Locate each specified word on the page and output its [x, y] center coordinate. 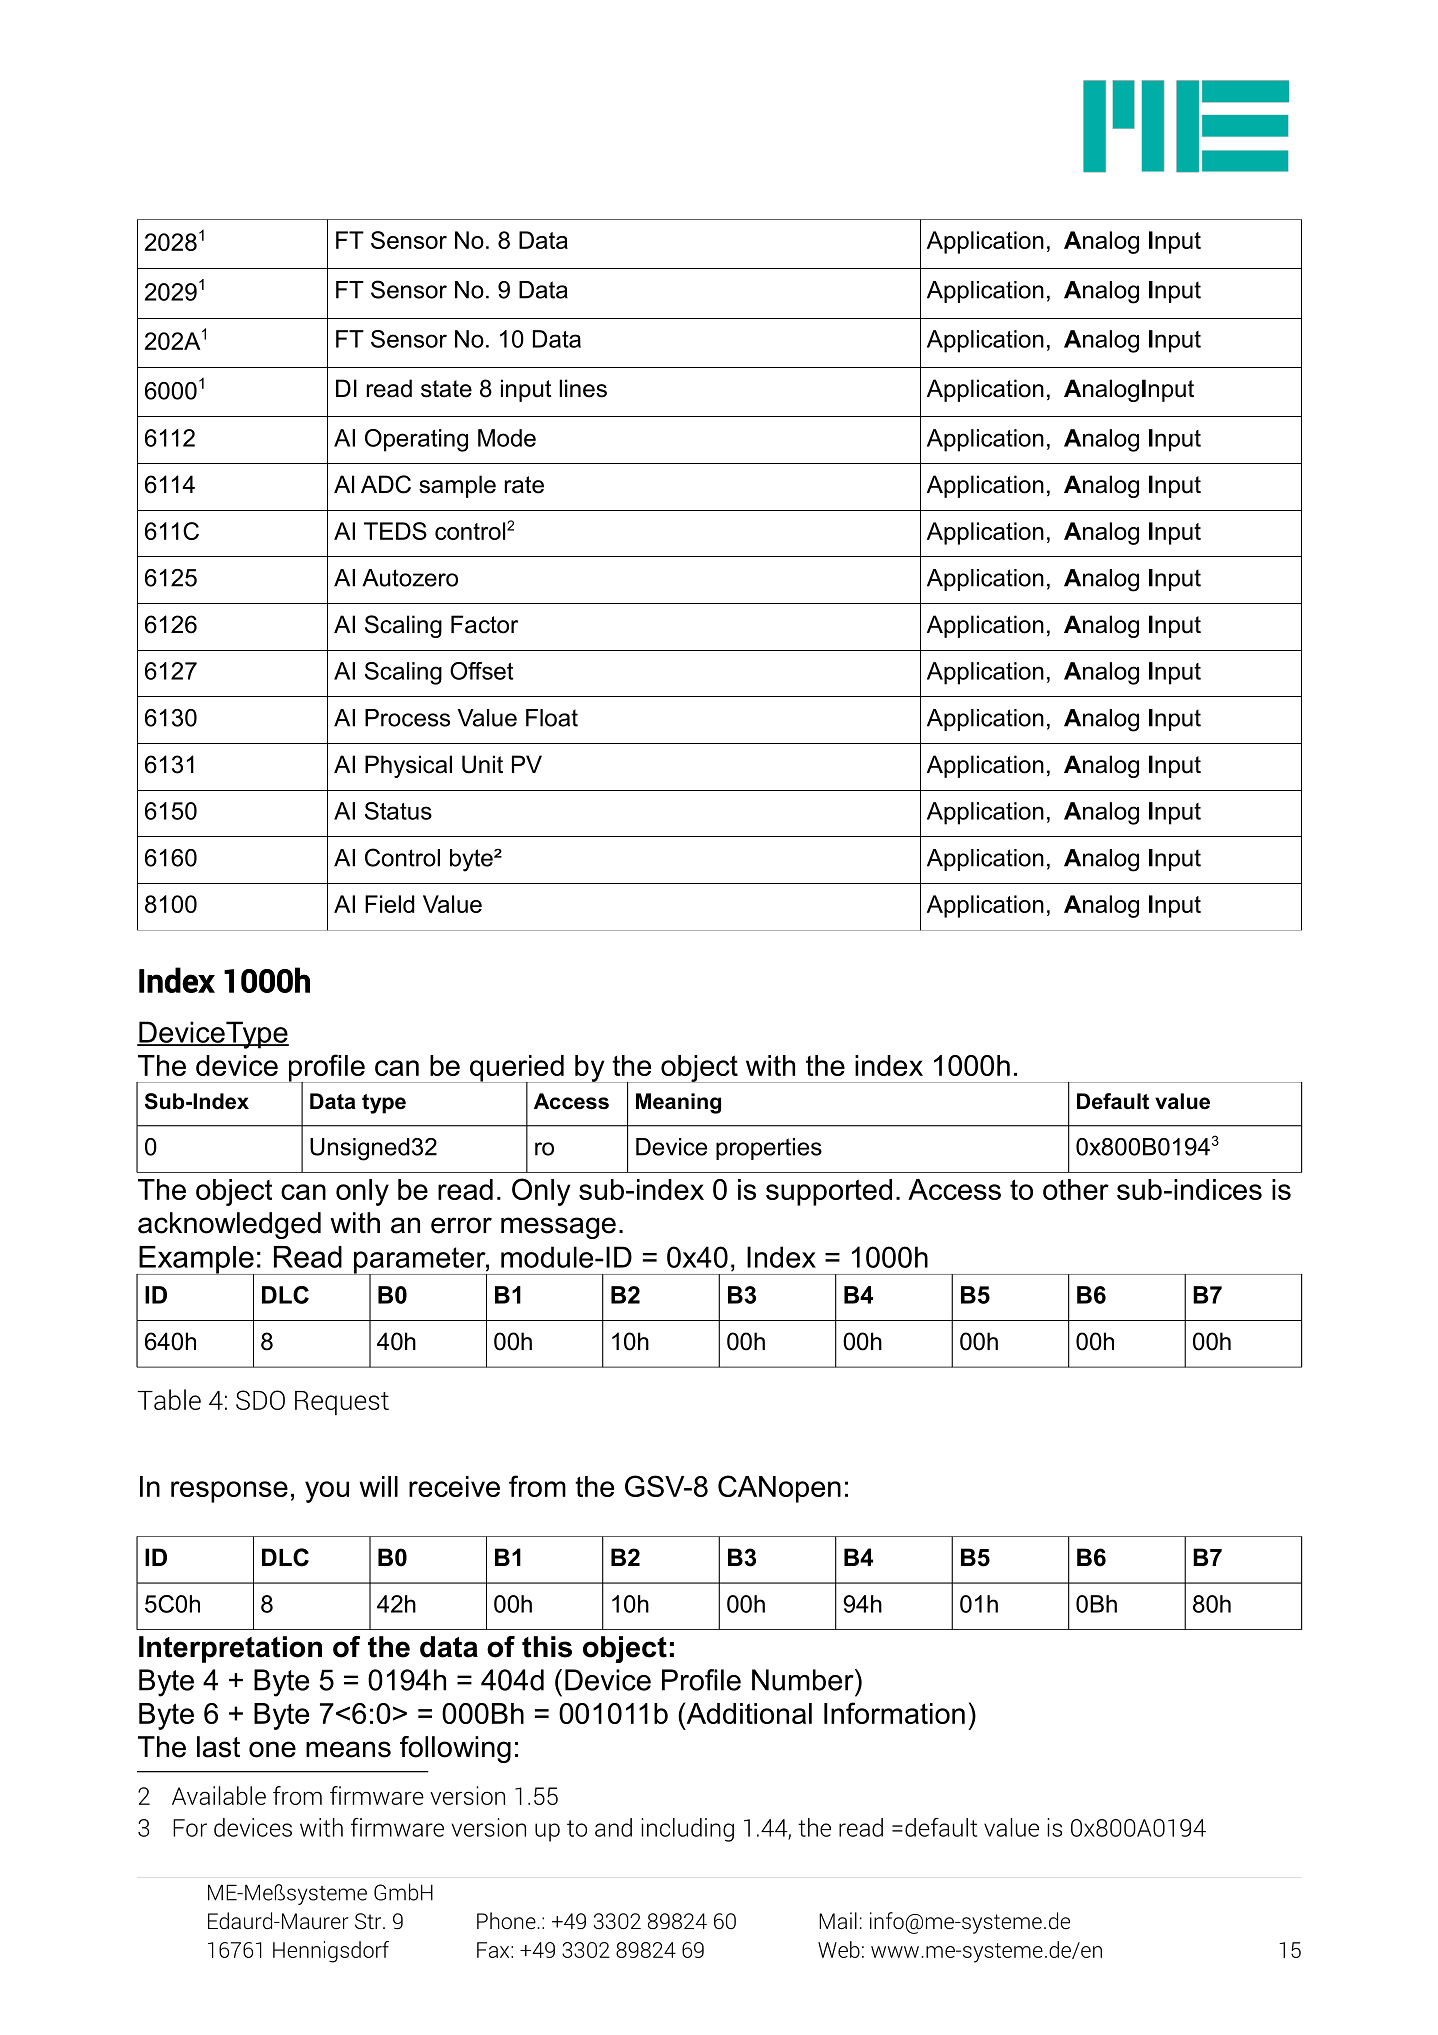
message [558, 1228]
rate [524, 485]
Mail [838, 1920]
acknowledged [229, 1225]
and [613, 1827]
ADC [386, 484]
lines [583, 388]
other [1076, 1189]
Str [369, 1921]
